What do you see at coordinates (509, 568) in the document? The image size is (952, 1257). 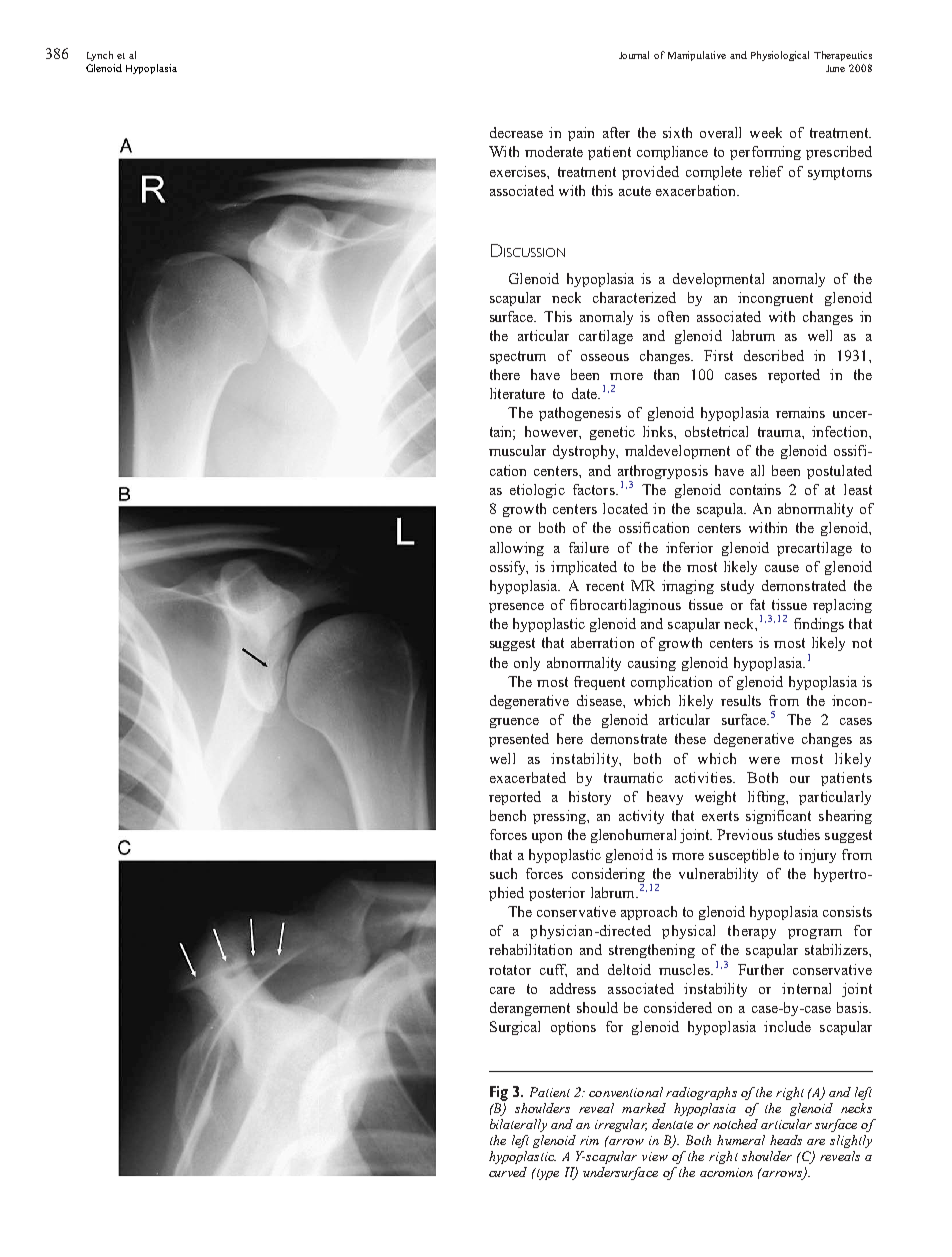 I see `ossify` at bounding box center [509, 568].
